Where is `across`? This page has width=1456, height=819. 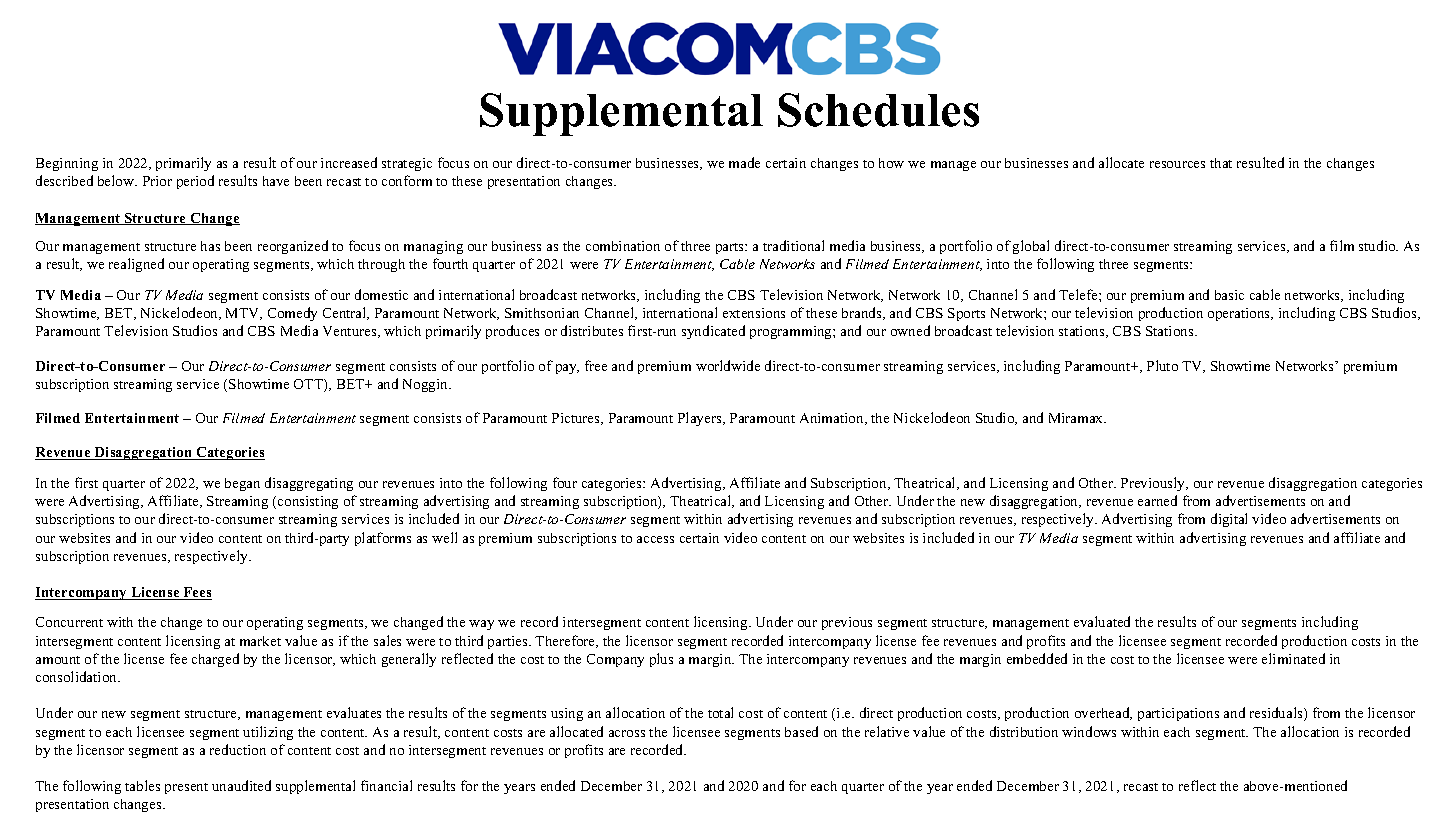
across is located at coordinates (627, 733).
